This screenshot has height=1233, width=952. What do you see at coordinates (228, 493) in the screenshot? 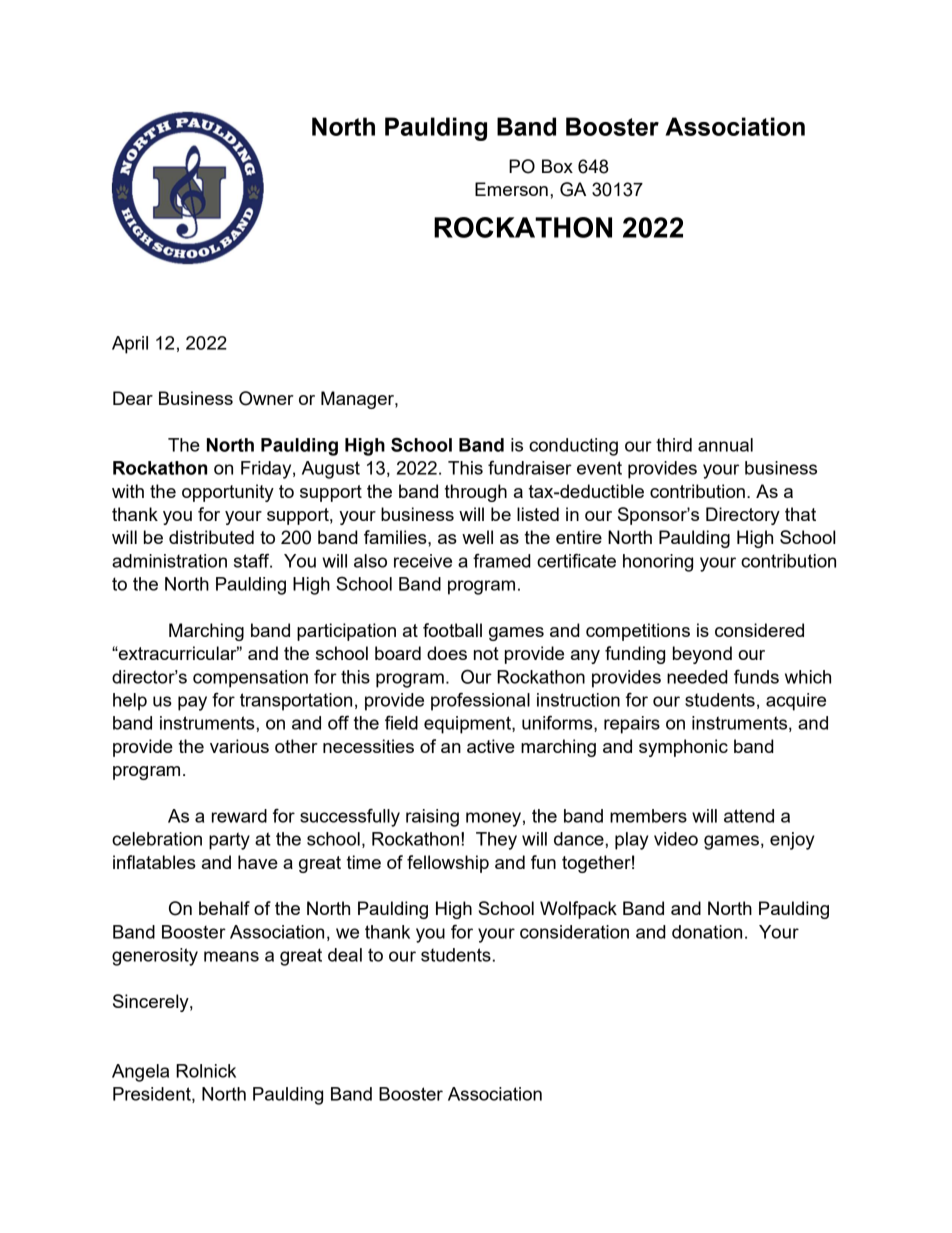
I see `opportunity` at bounding box center [228, 493].
